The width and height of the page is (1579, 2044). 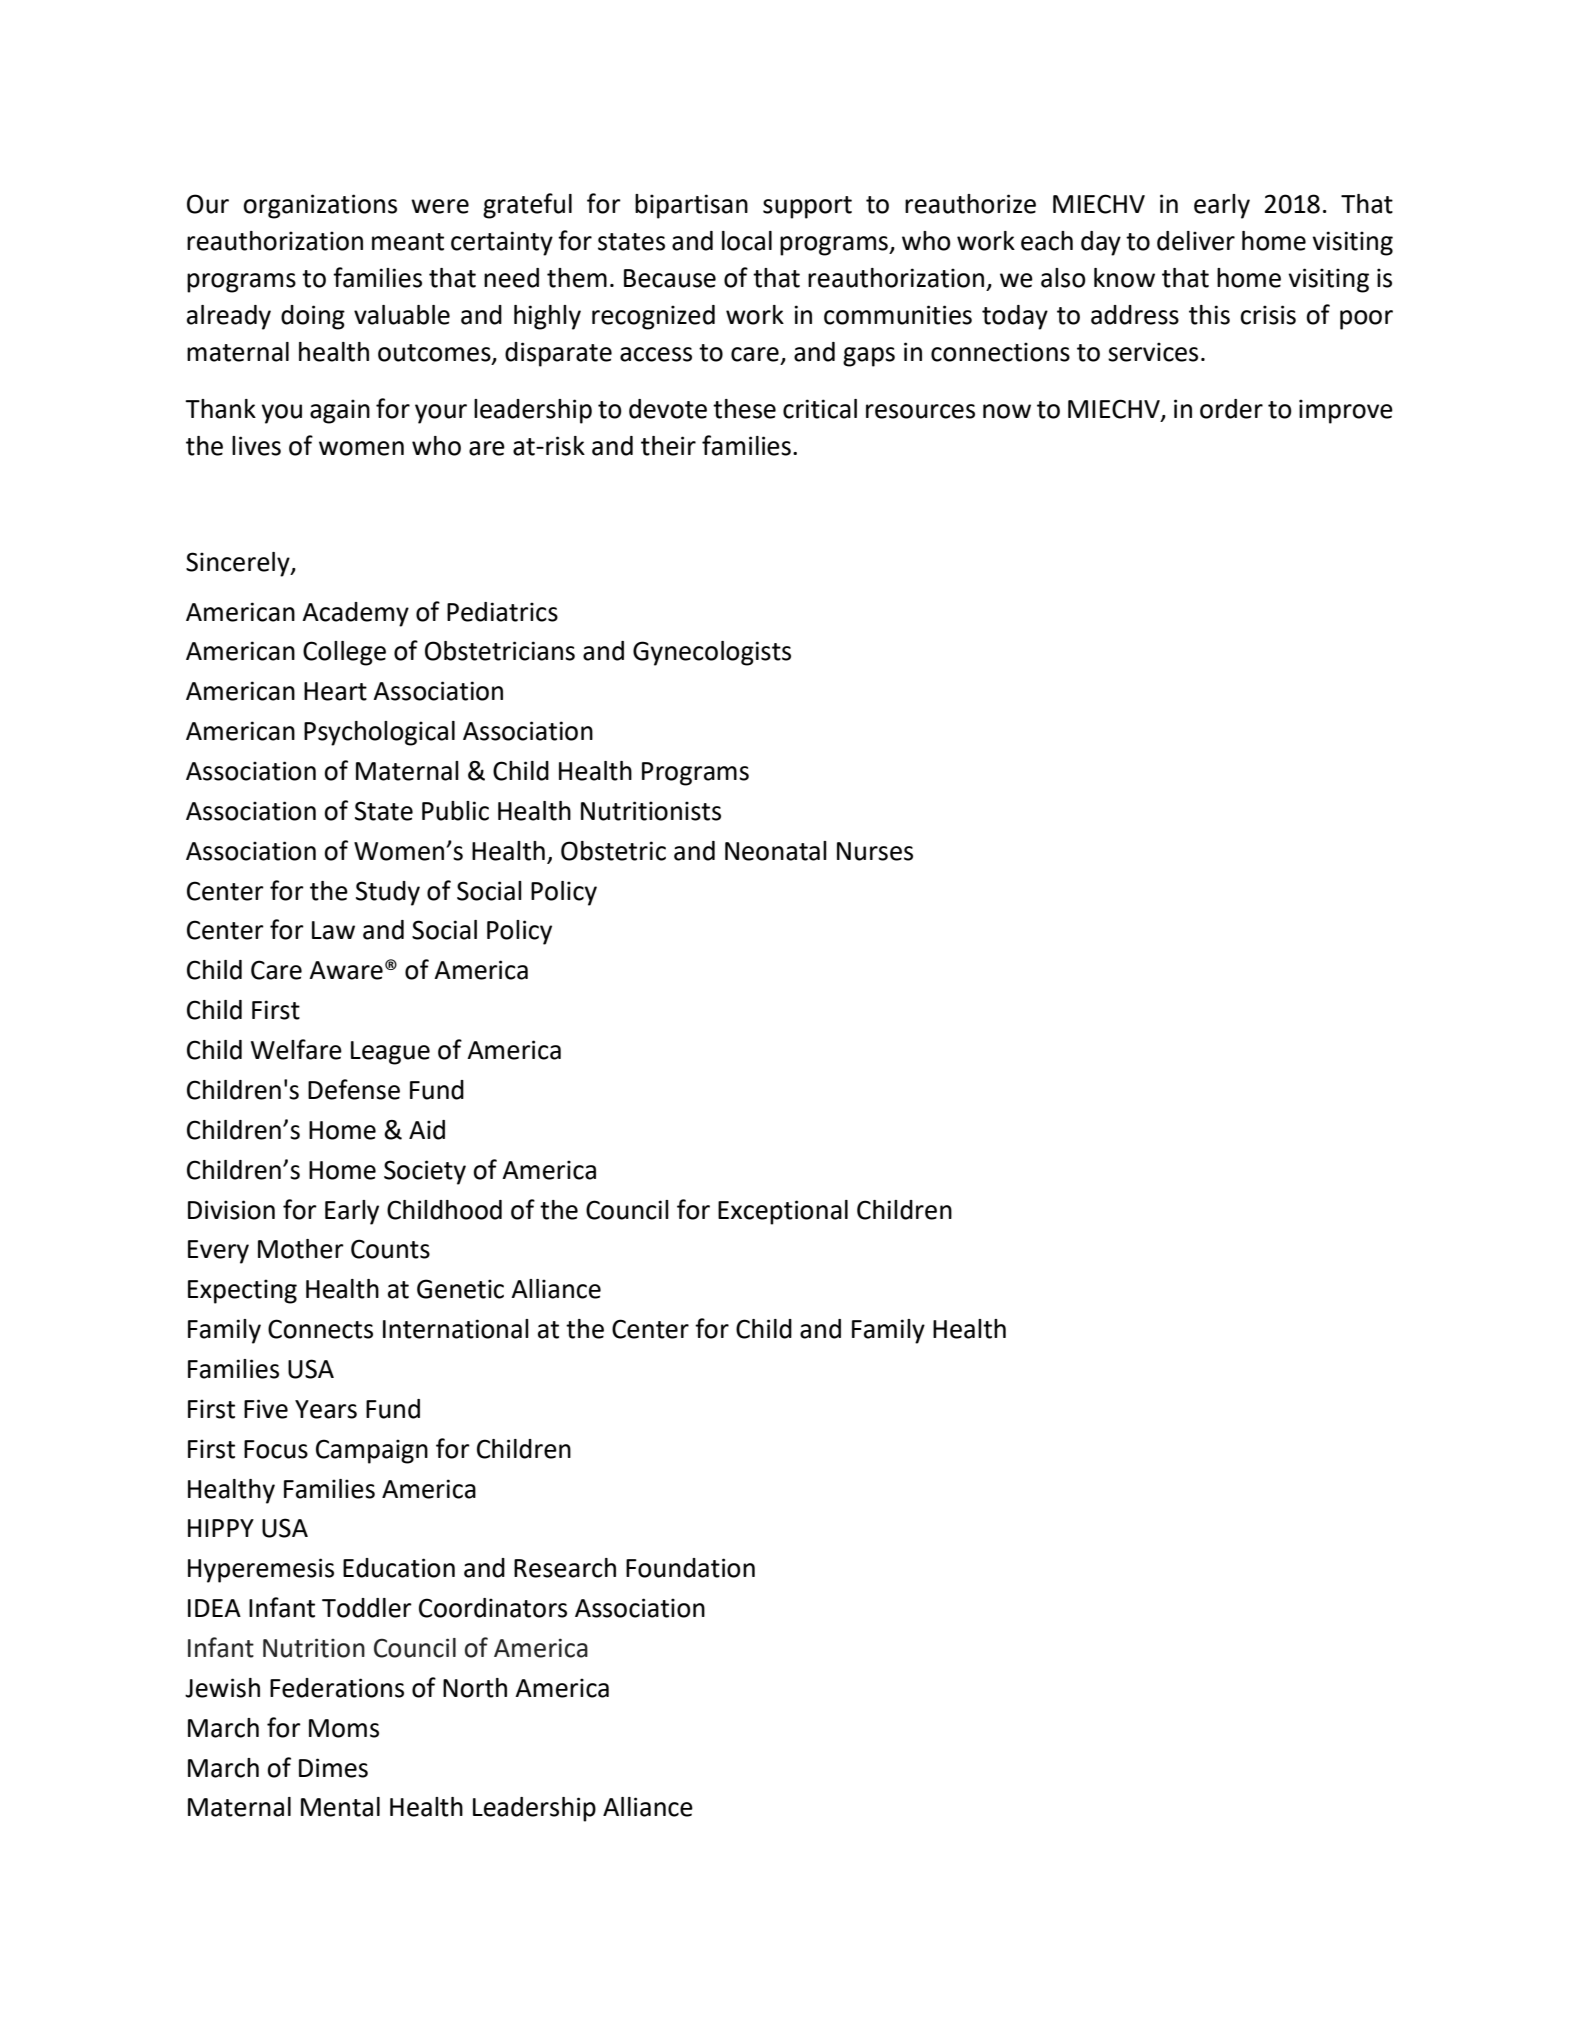 What do you see at coordinates (776, 851) in the page?
I see `Neonatal` at bounding box center [776, 851].
